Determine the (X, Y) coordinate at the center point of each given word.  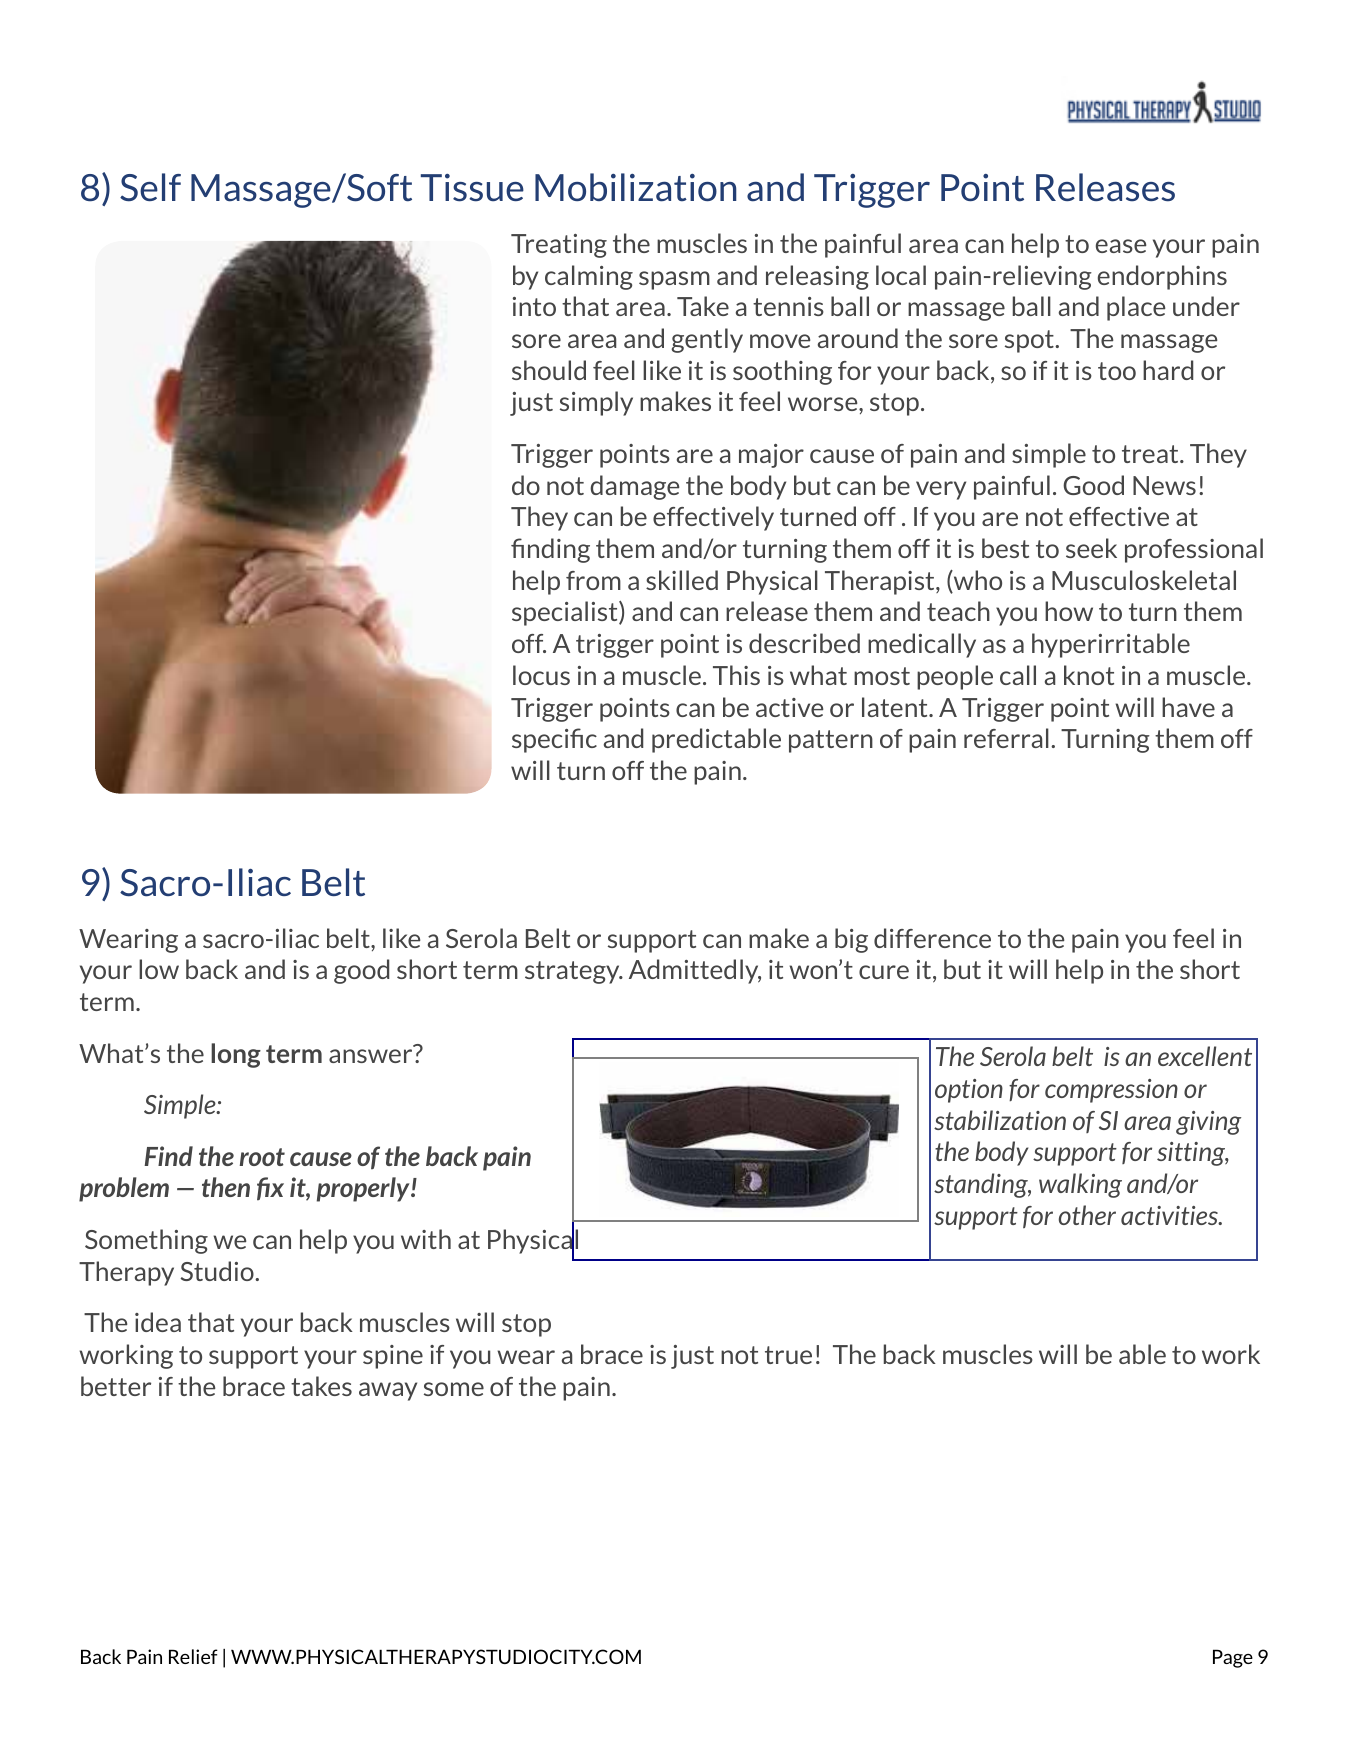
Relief (193, 1656)
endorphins (1162, 277)
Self (150, 187)
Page (1233, 1658)
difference (932, 938)
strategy (573, 972)
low (159, 969)
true (788, 1355)
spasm (674, 280)
